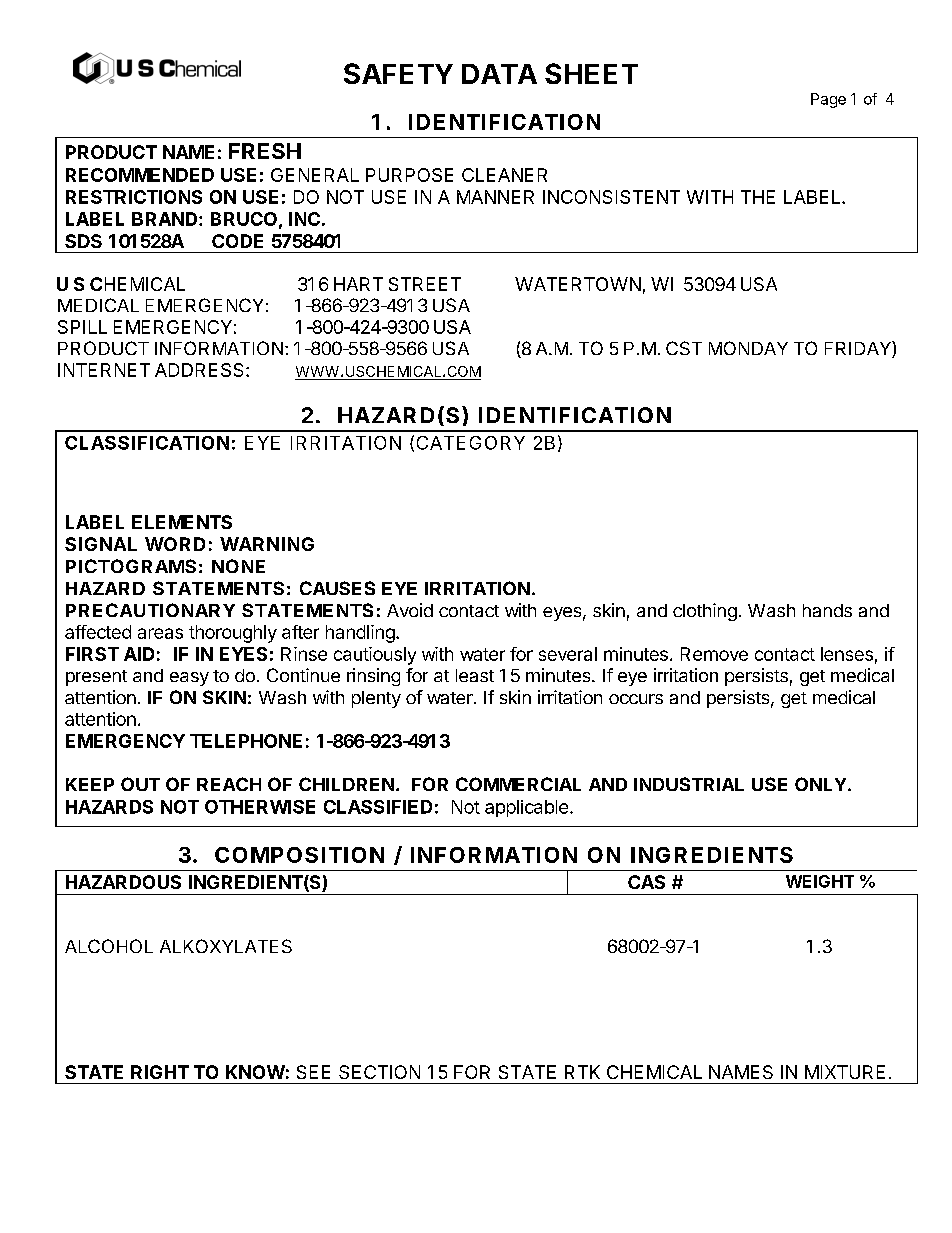 The height and width of the screenshot is (1233, 952). I want to click on CATEGORY, so click(471, 443).
